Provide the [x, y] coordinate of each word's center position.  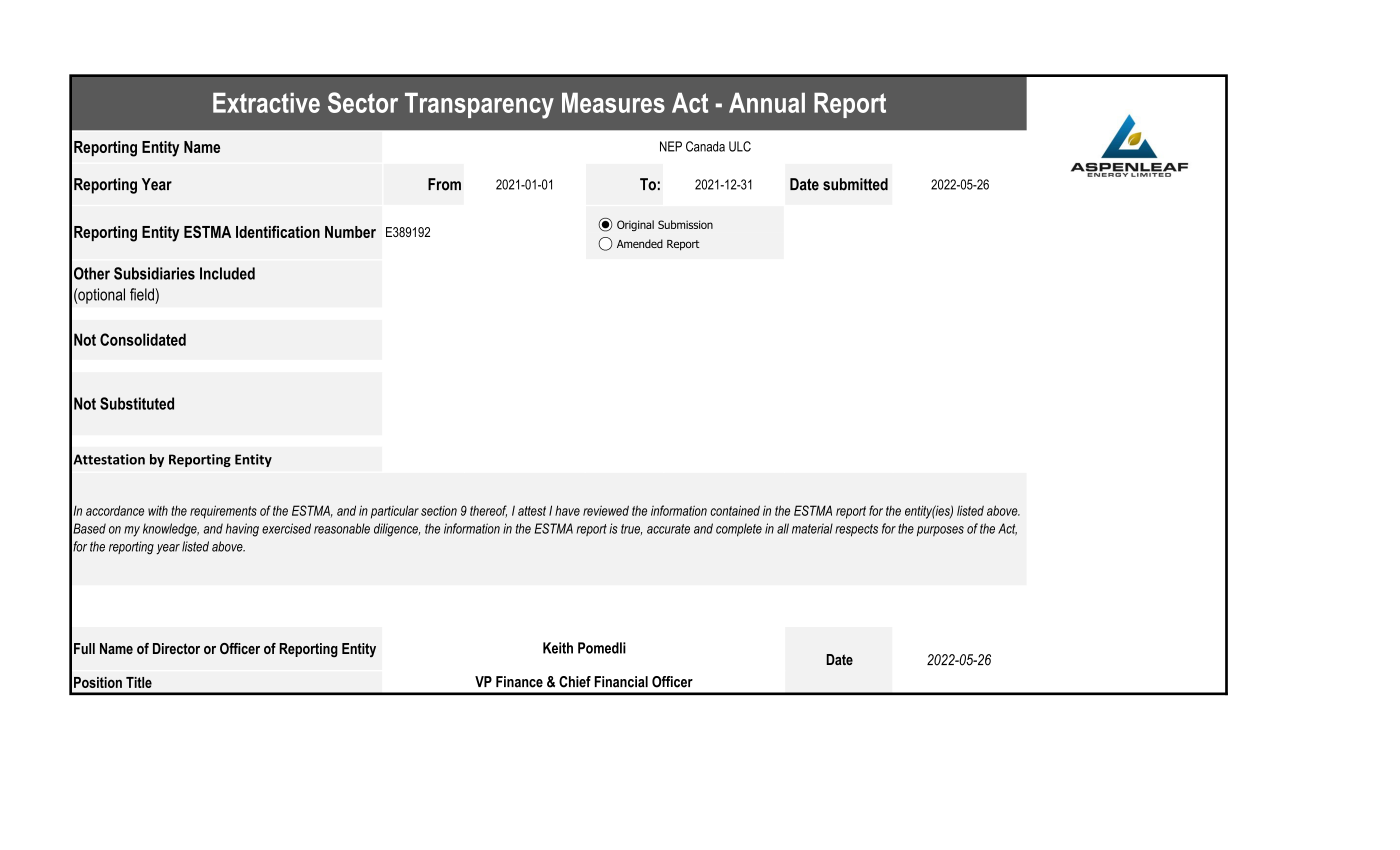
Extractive [266, 102]
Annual [767, 102]
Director [176, 648]
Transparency [479, 105]
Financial [621, 682]
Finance [519, 682]
